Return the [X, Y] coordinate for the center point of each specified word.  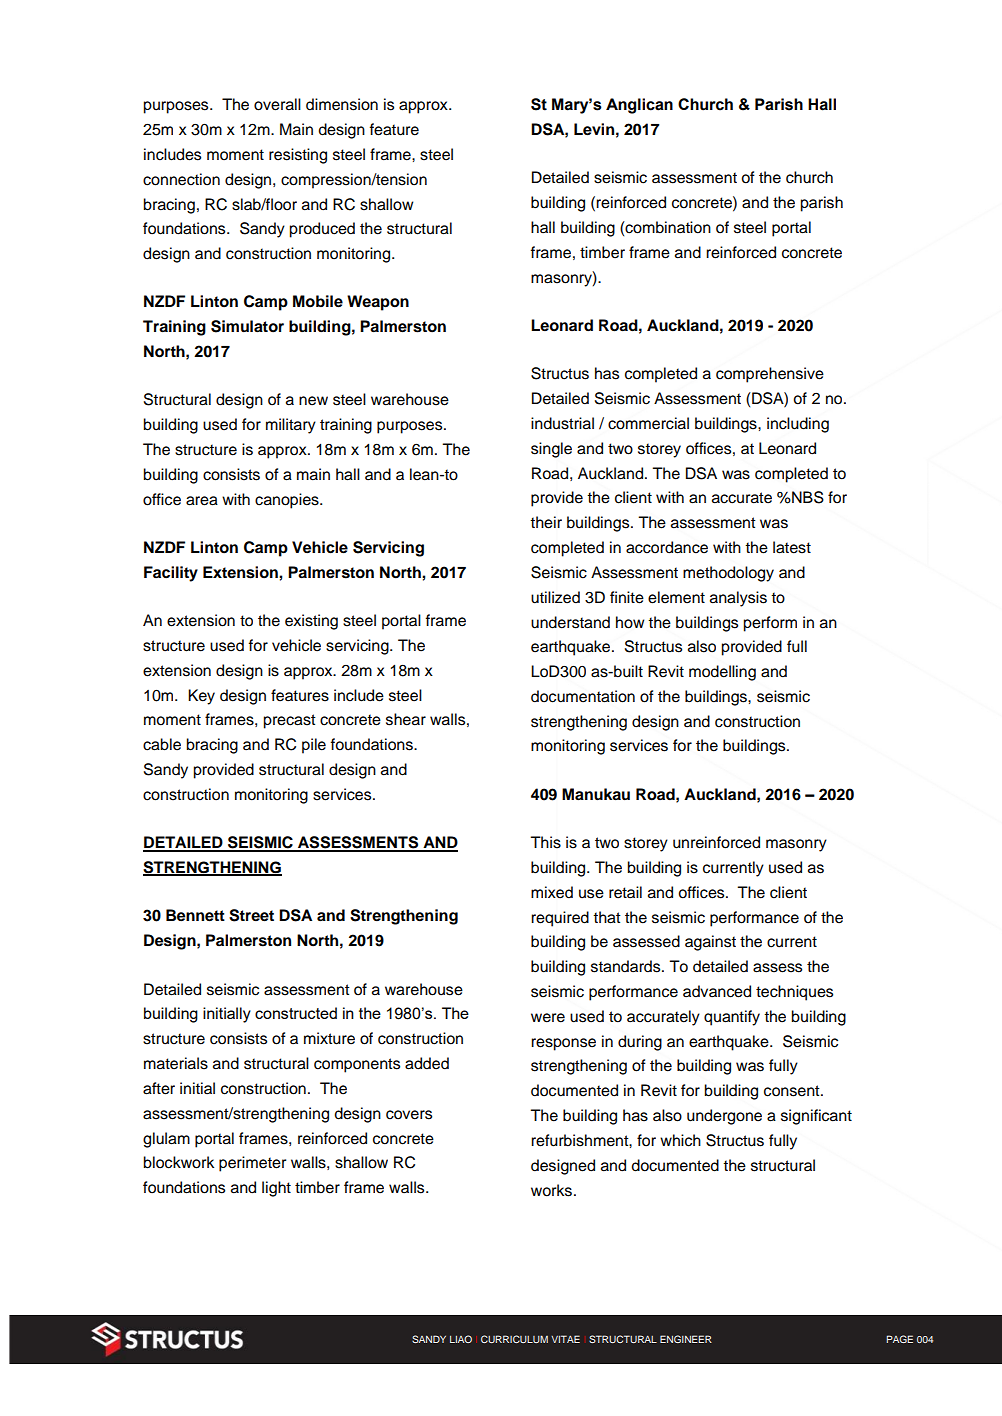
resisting [298, 156]
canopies [288, 501]
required [560, 919]
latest [792, 547]
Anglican [639, 106]
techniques [794, 993]
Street [251, 915]
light [276, 1189]
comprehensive [770, 375]
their [546, 522]
